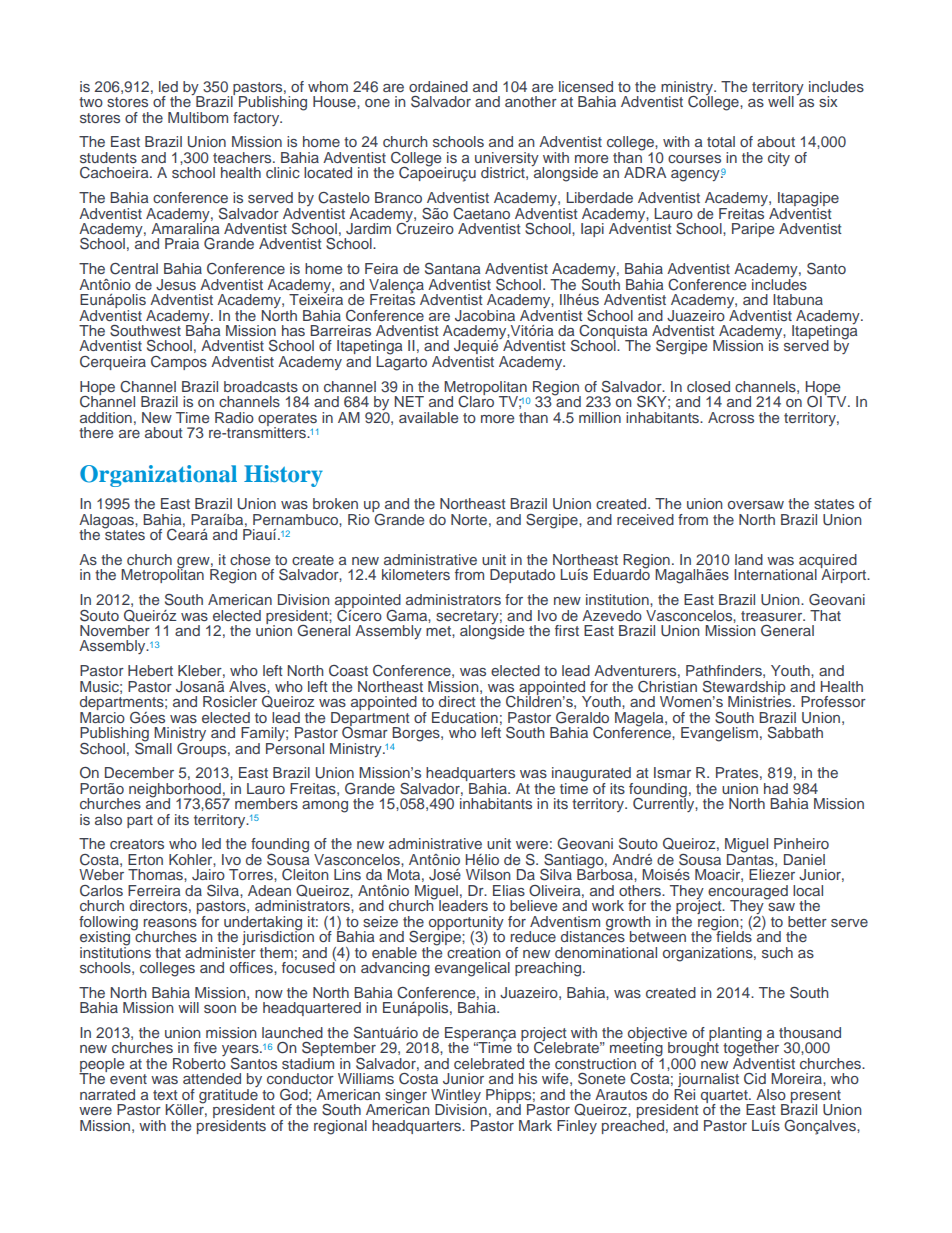 The height and width of the screenshot is (1233, 952). I want to click on Across, so click(731, 417).
